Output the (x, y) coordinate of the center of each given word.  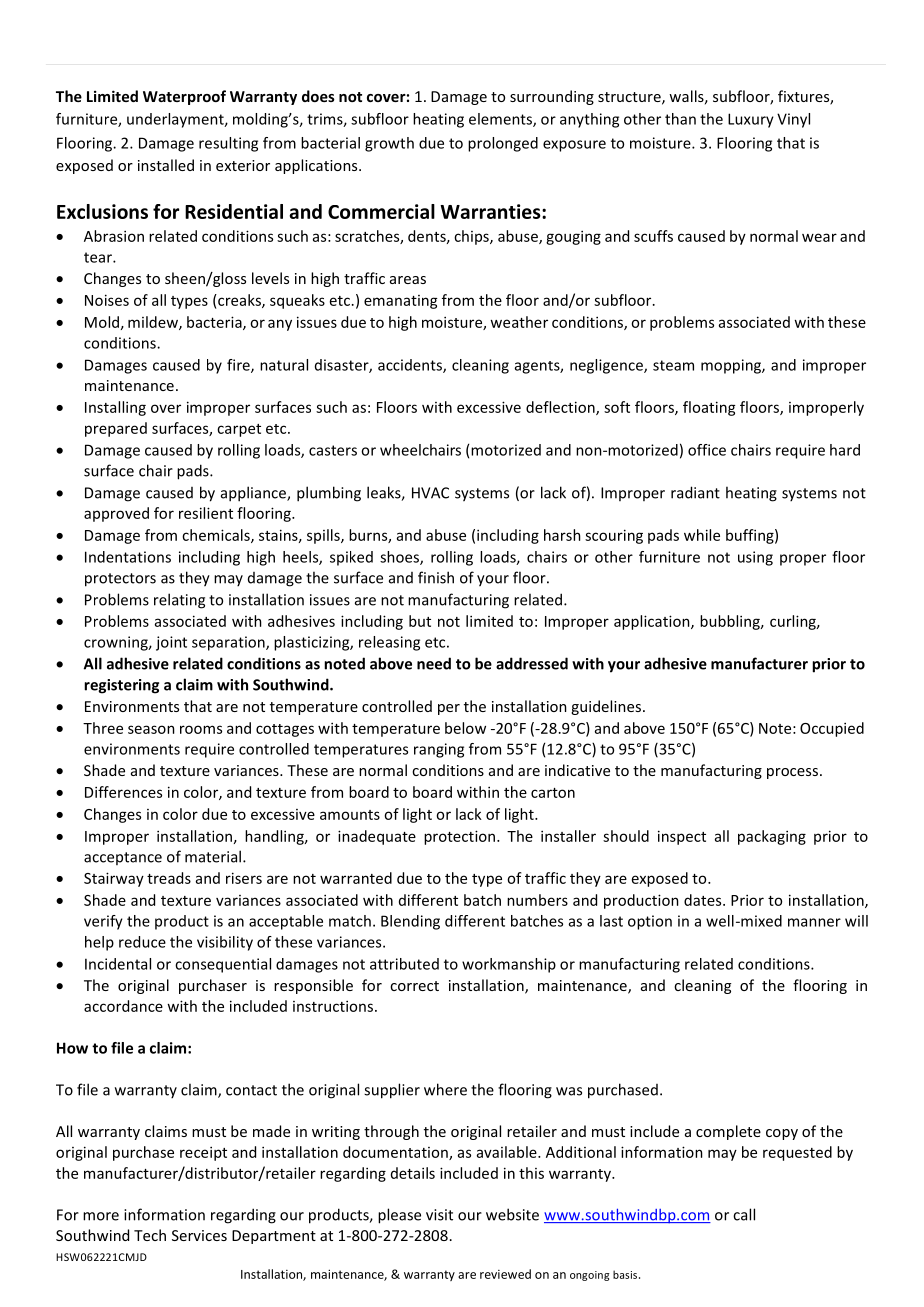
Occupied (832, 729)
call (744, 1214)
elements (501, 120)
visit (439, 1215)
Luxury (751, 120)
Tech (150, 1235)
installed (166, 165)
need (434, 663)
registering (121, 686)
